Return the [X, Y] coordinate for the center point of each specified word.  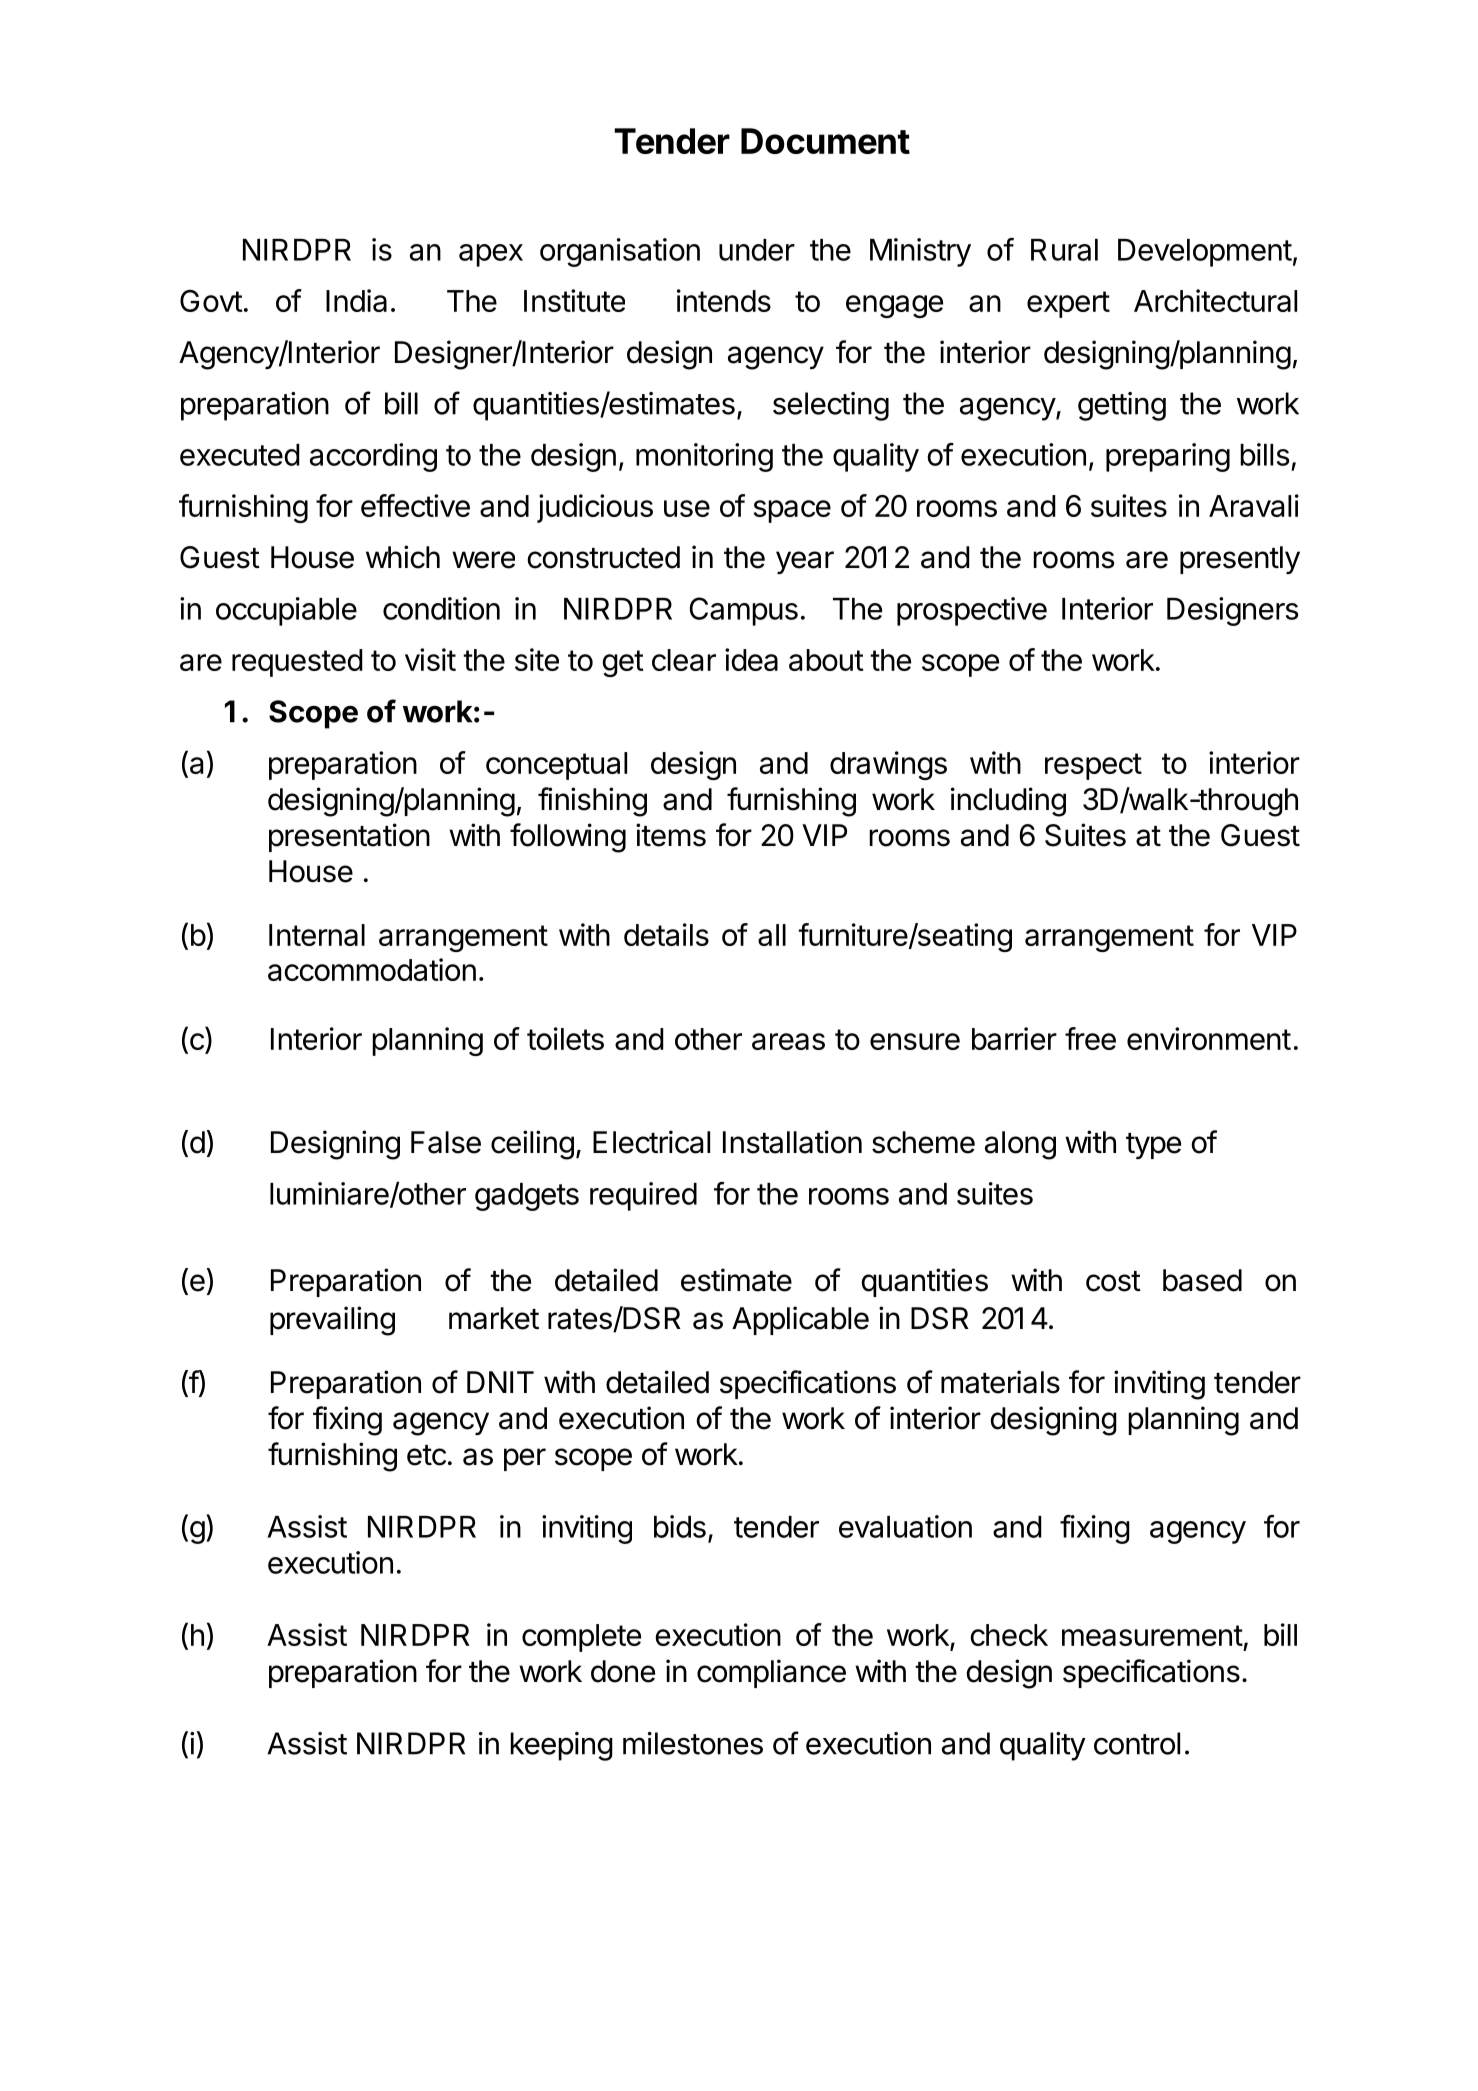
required [643, 1196]
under [757, 250]
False [446, 1142]
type [1153, 1146]
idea [751, 659]
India [356, 300]
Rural [1064, 250]
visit [430, 659]
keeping [561, 1746]
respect [1093, 766]
